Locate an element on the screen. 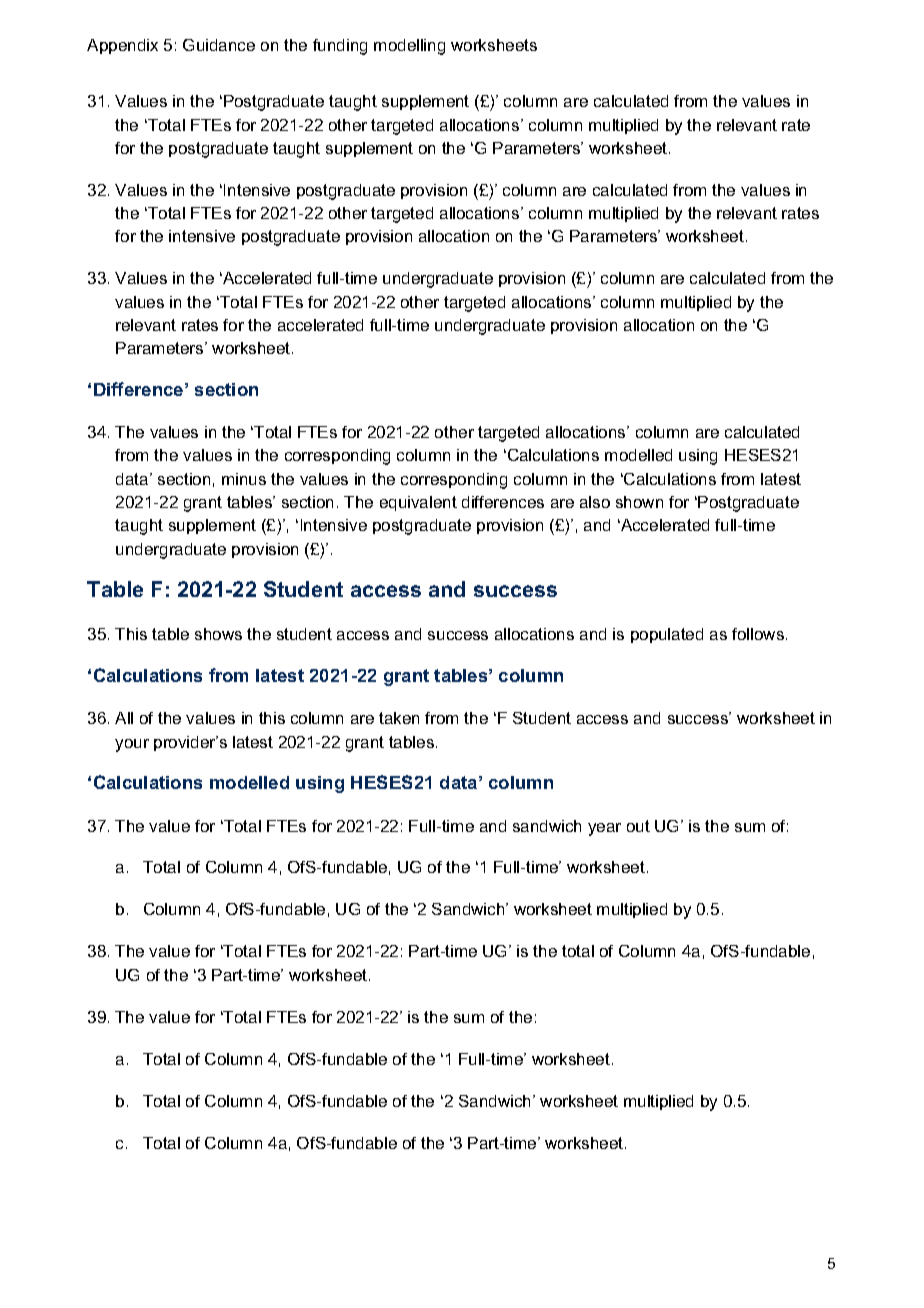 This screenshot has height=1308, width=924. funding is located at coordinates (340, 47).
